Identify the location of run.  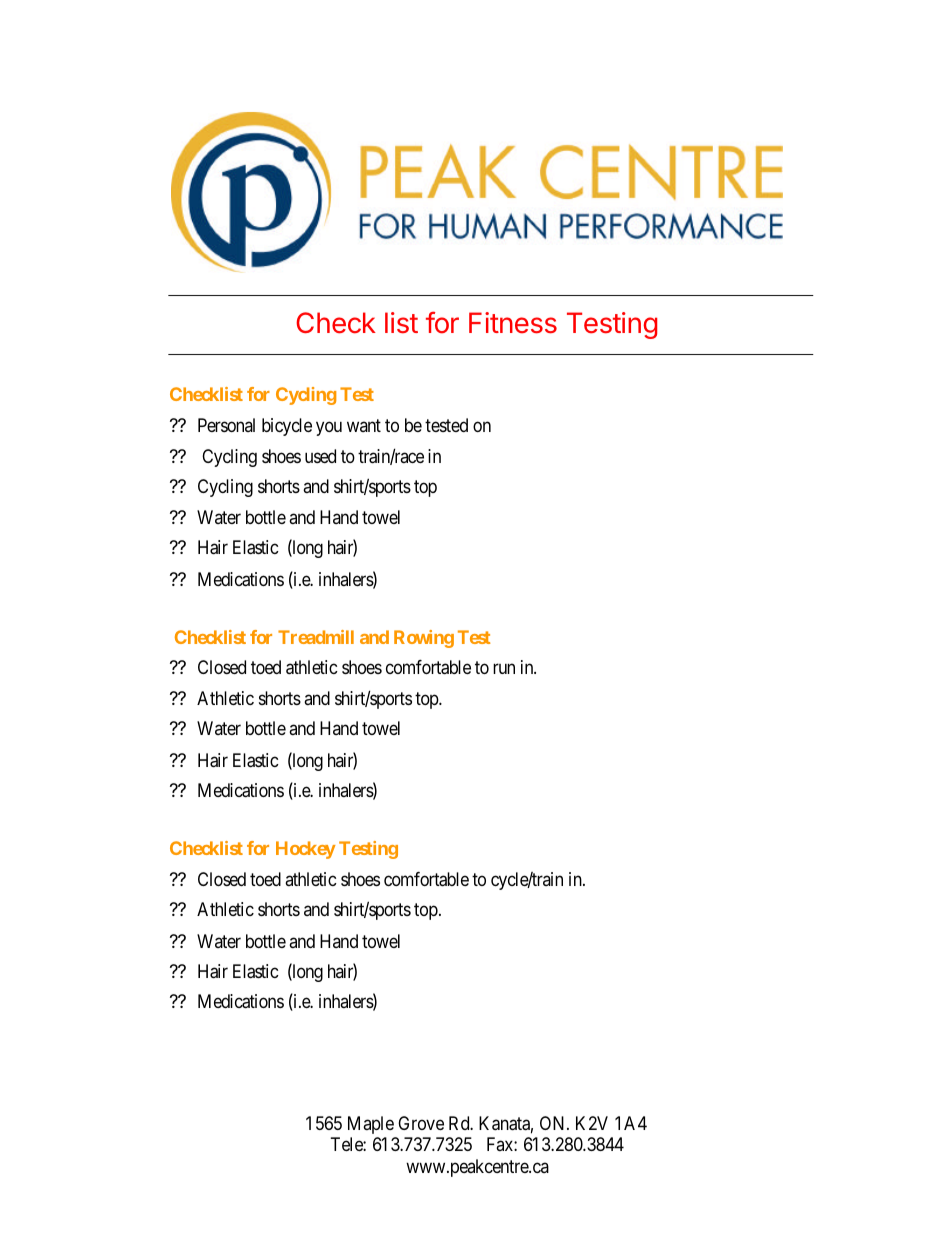
(504, 669).
